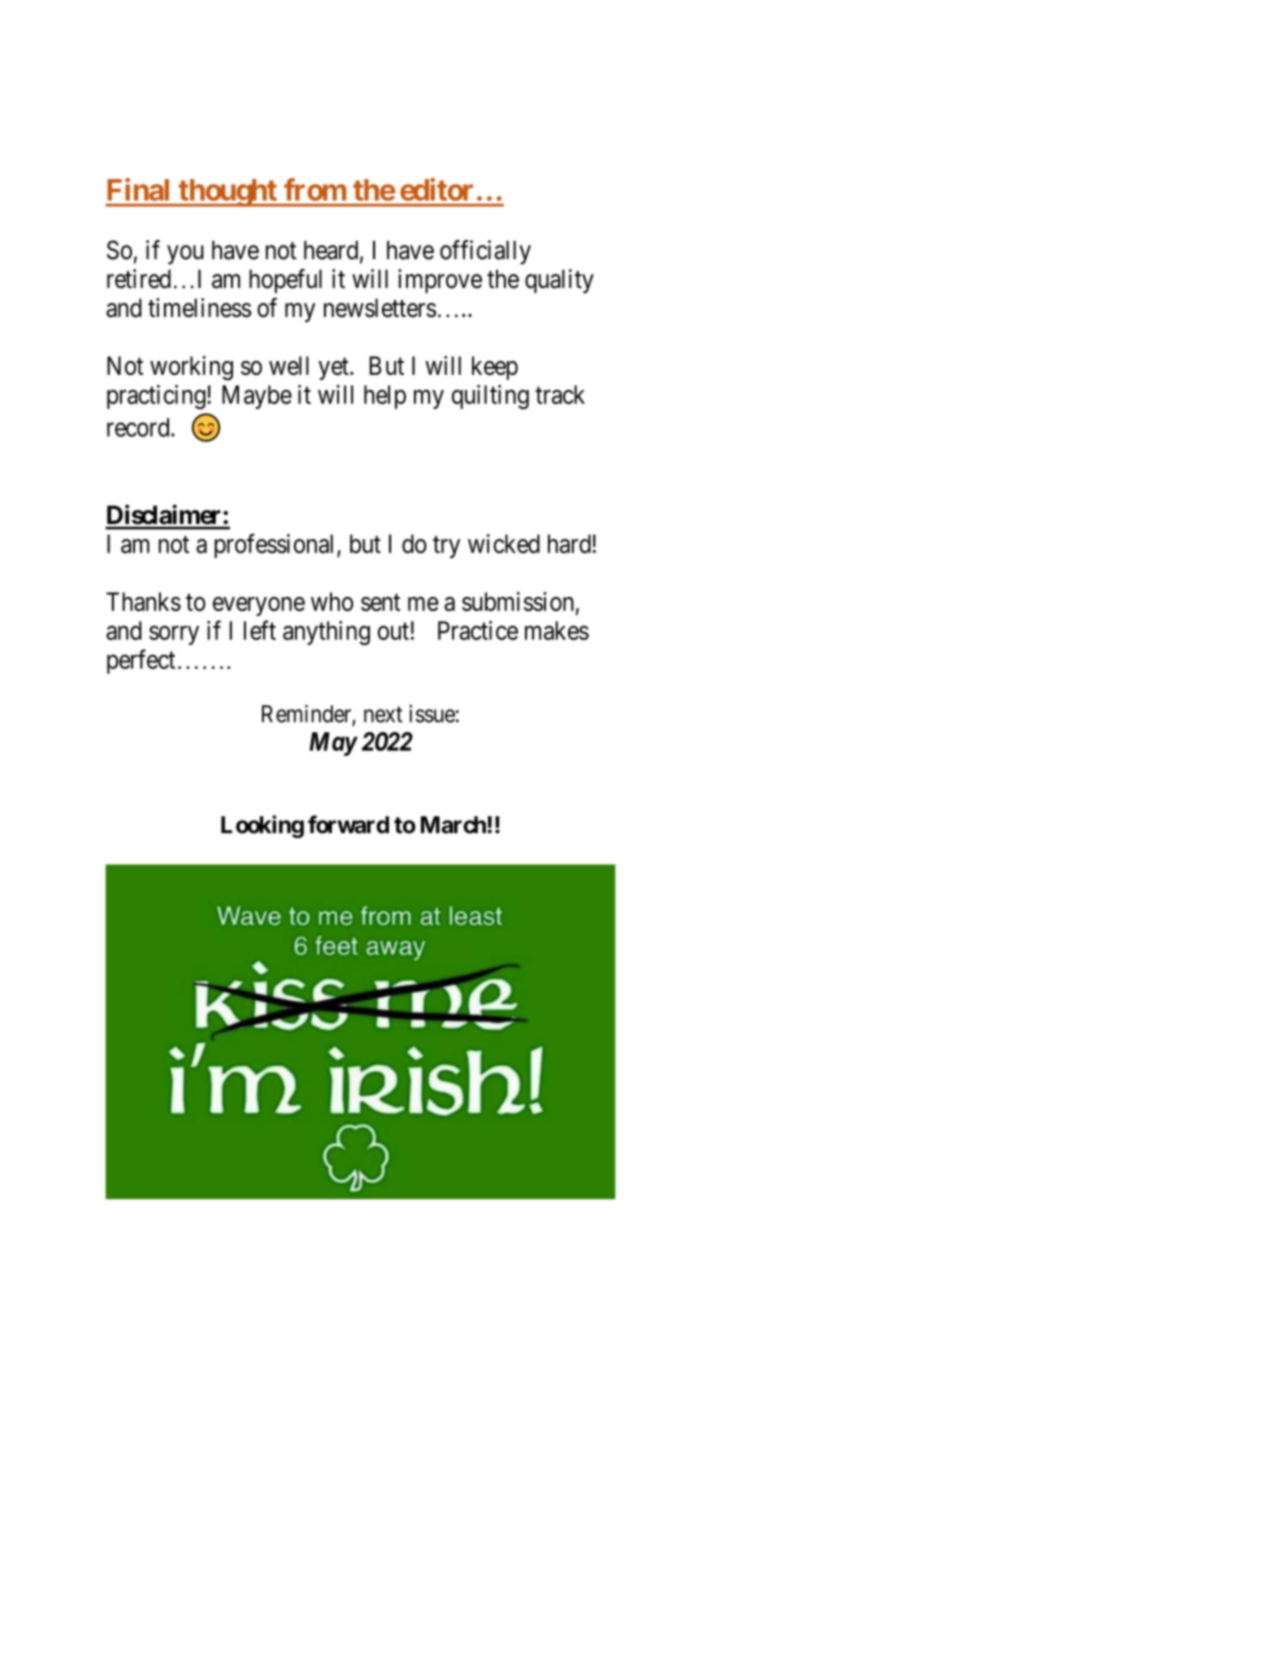 Image resolution: width=1283 pixels, height=1660 pixels. I want to click on perfect, so click(141, 661).
